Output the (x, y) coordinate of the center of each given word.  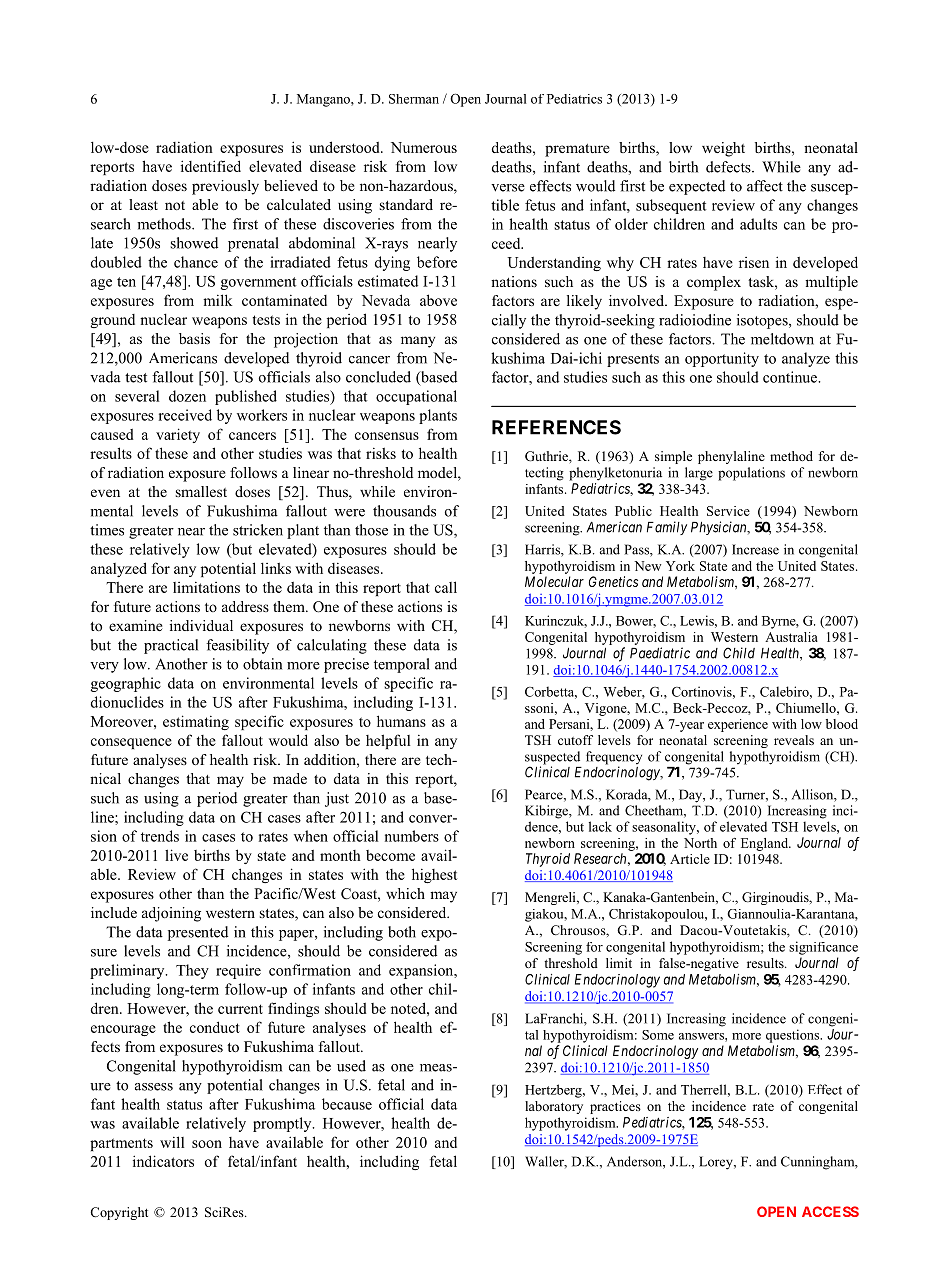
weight (723, 149)
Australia (791, 637)
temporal (402, 665)
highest (434, 875)
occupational (416, 397)
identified (211, 166)
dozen (187, 396)
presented (198, 933)
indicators (163, 1161)
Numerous (424, 147)
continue (791, 377)
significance (823, 948)
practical (171, 646)
